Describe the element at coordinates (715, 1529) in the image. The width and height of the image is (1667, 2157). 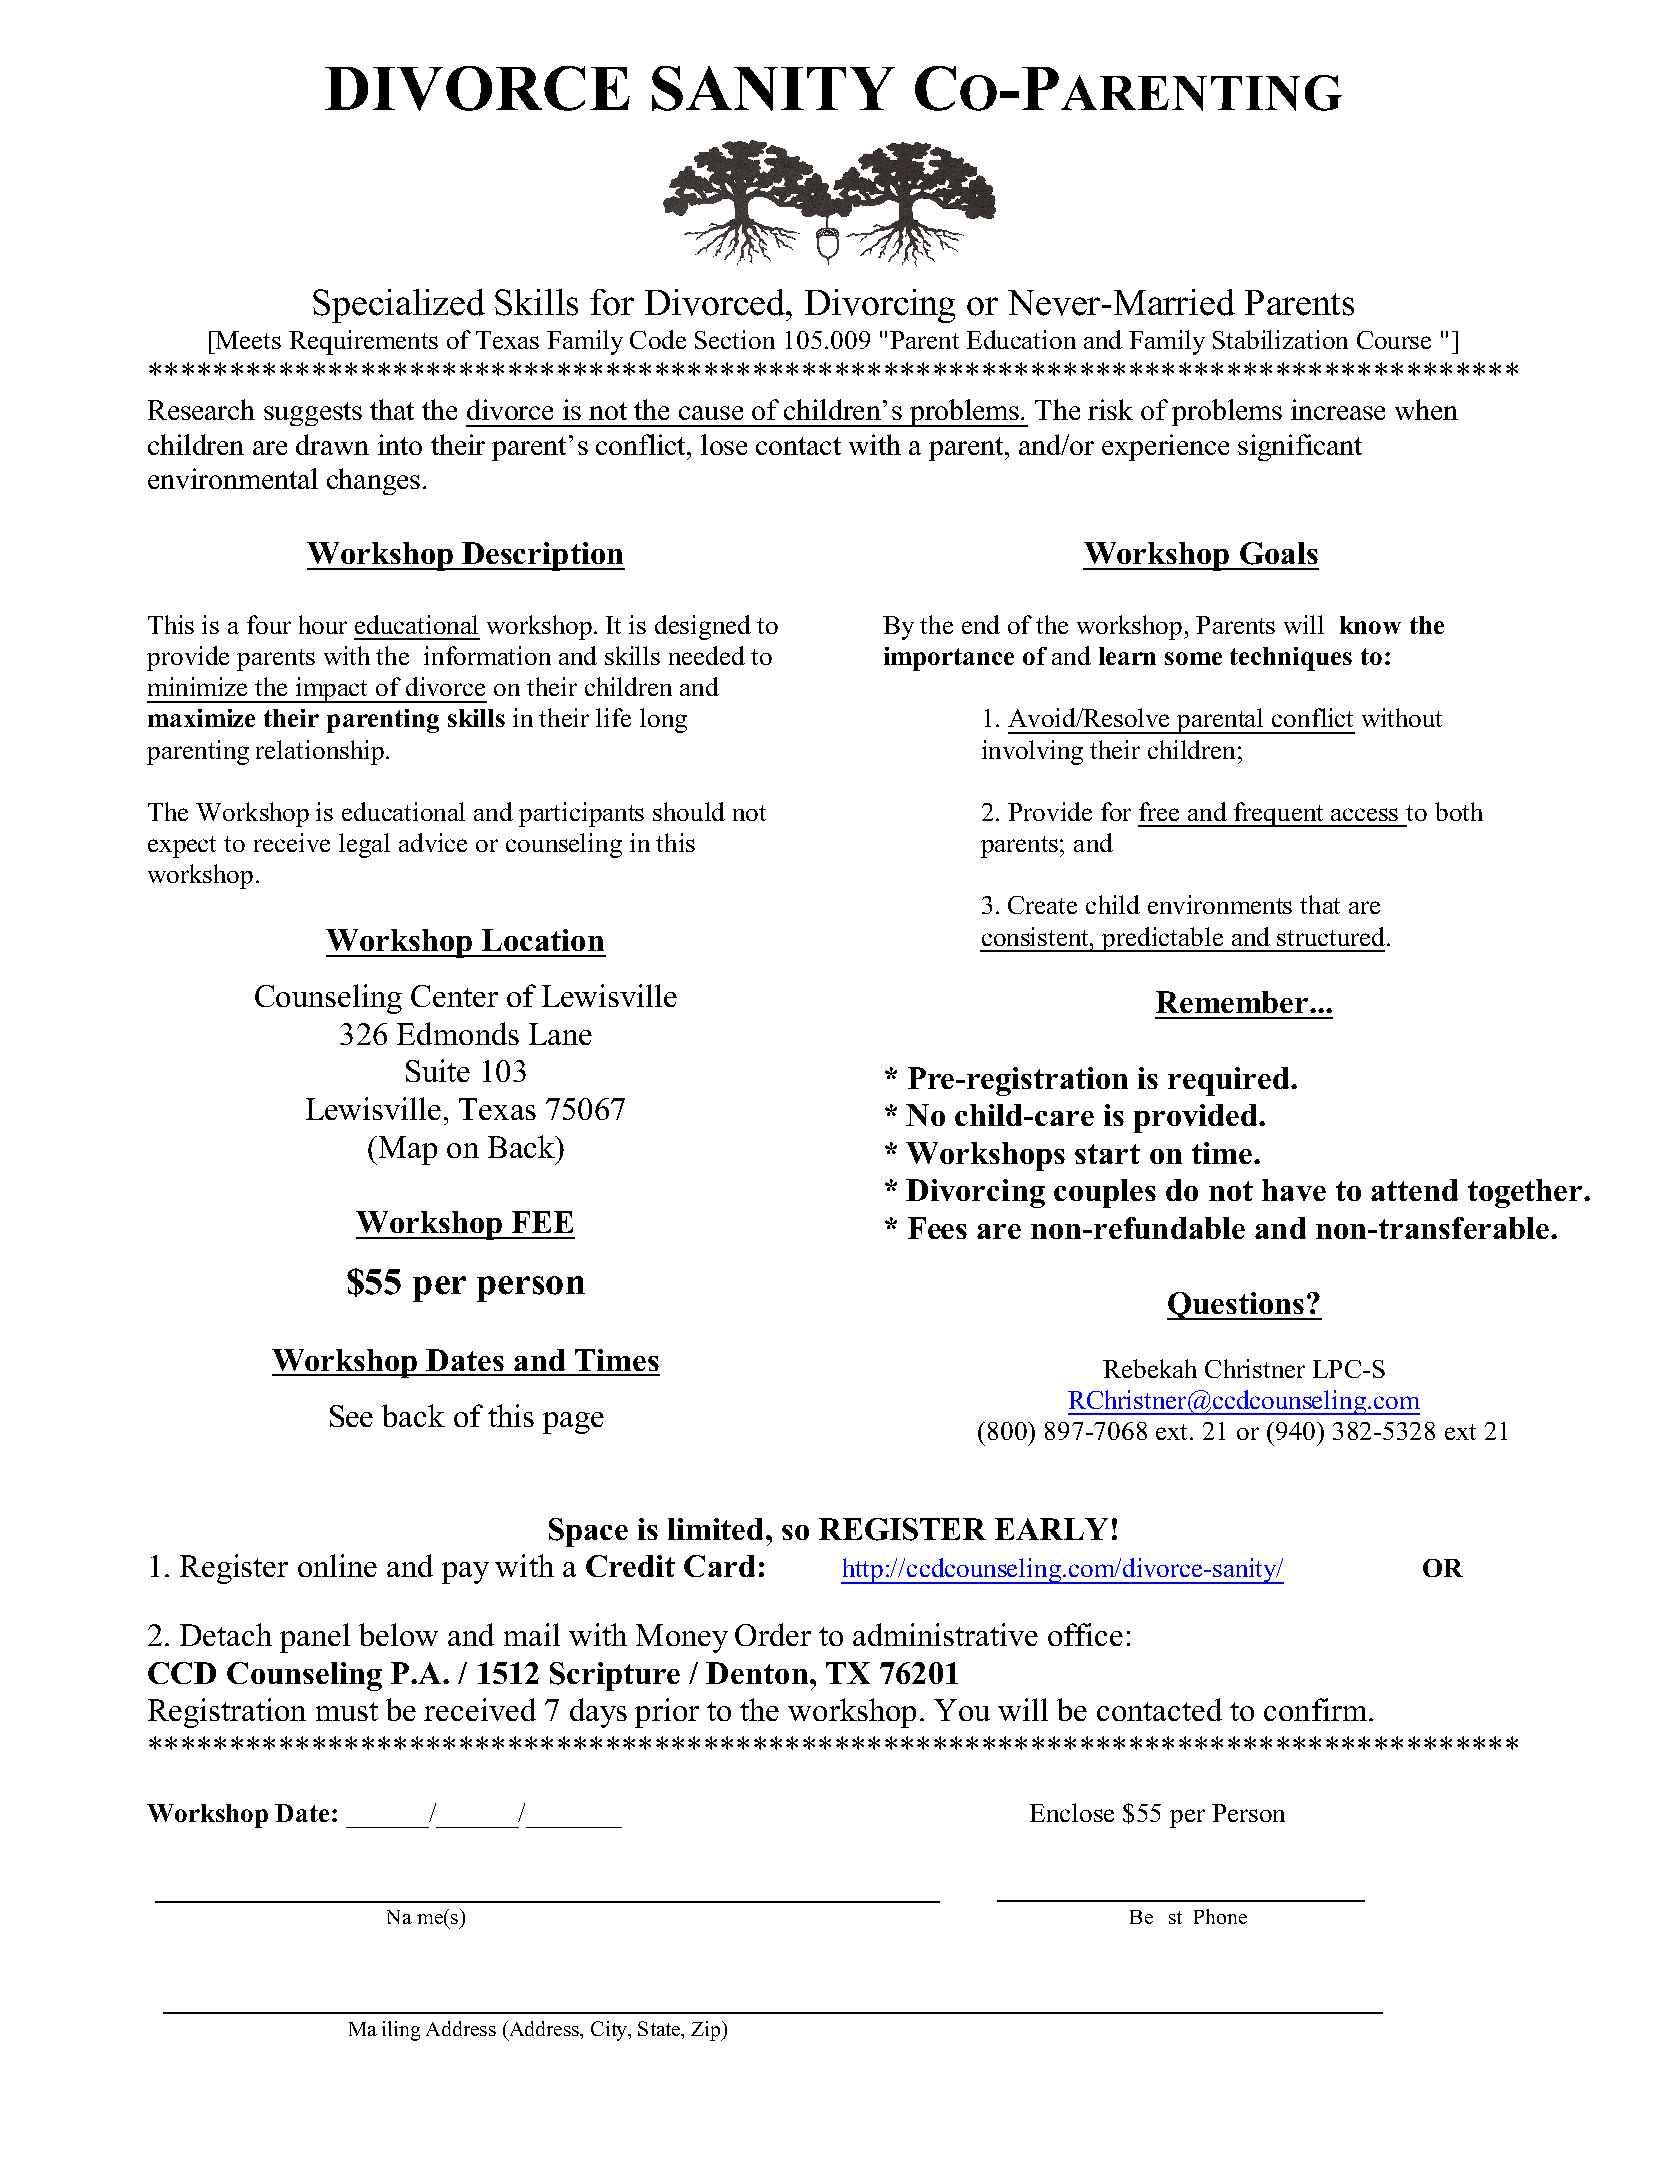
I see `limited` at that location.
